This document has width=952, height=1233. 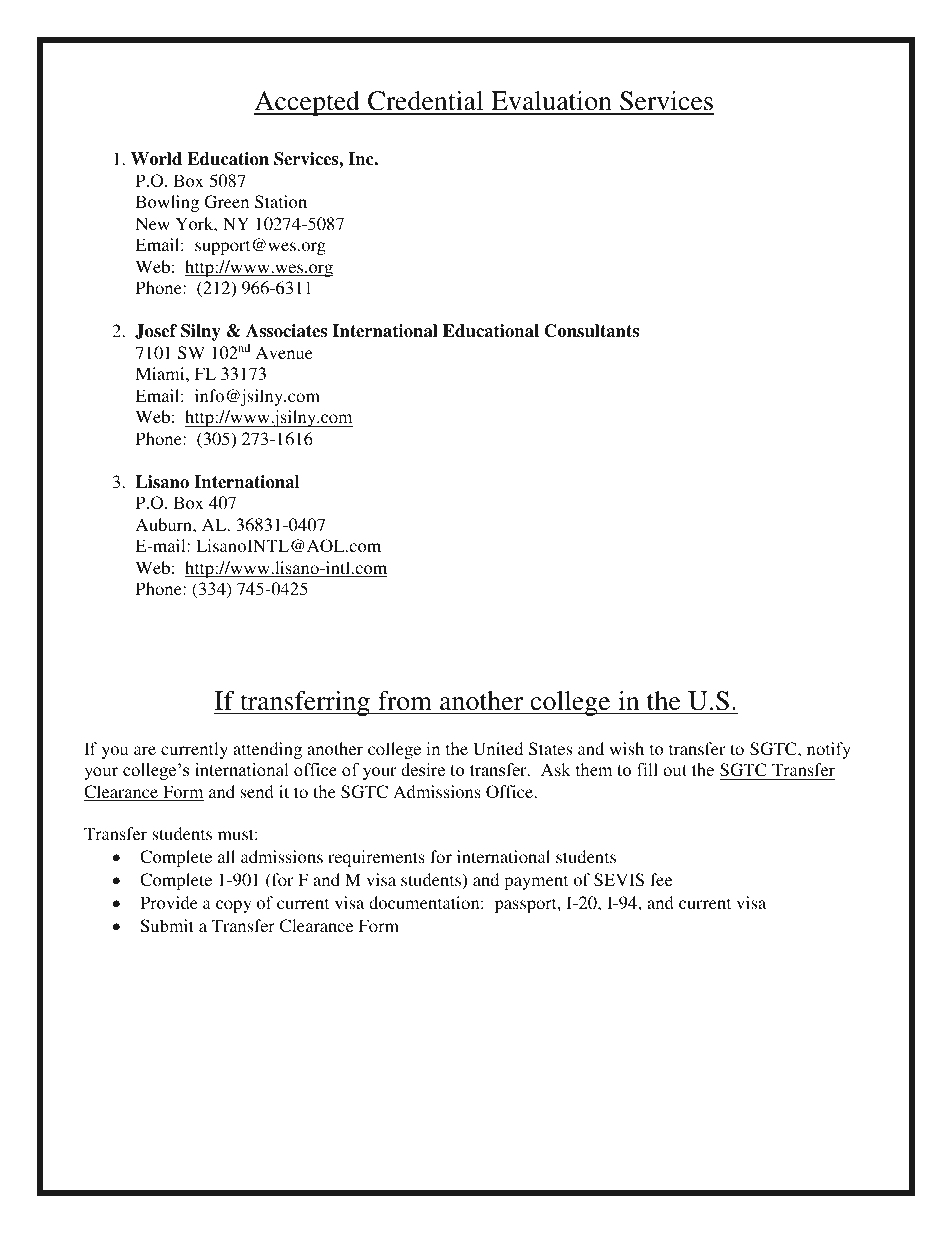 What do you see at coordinates (591, 331) in the document?
I see `Consultants` at bounding box center [591, 331].
